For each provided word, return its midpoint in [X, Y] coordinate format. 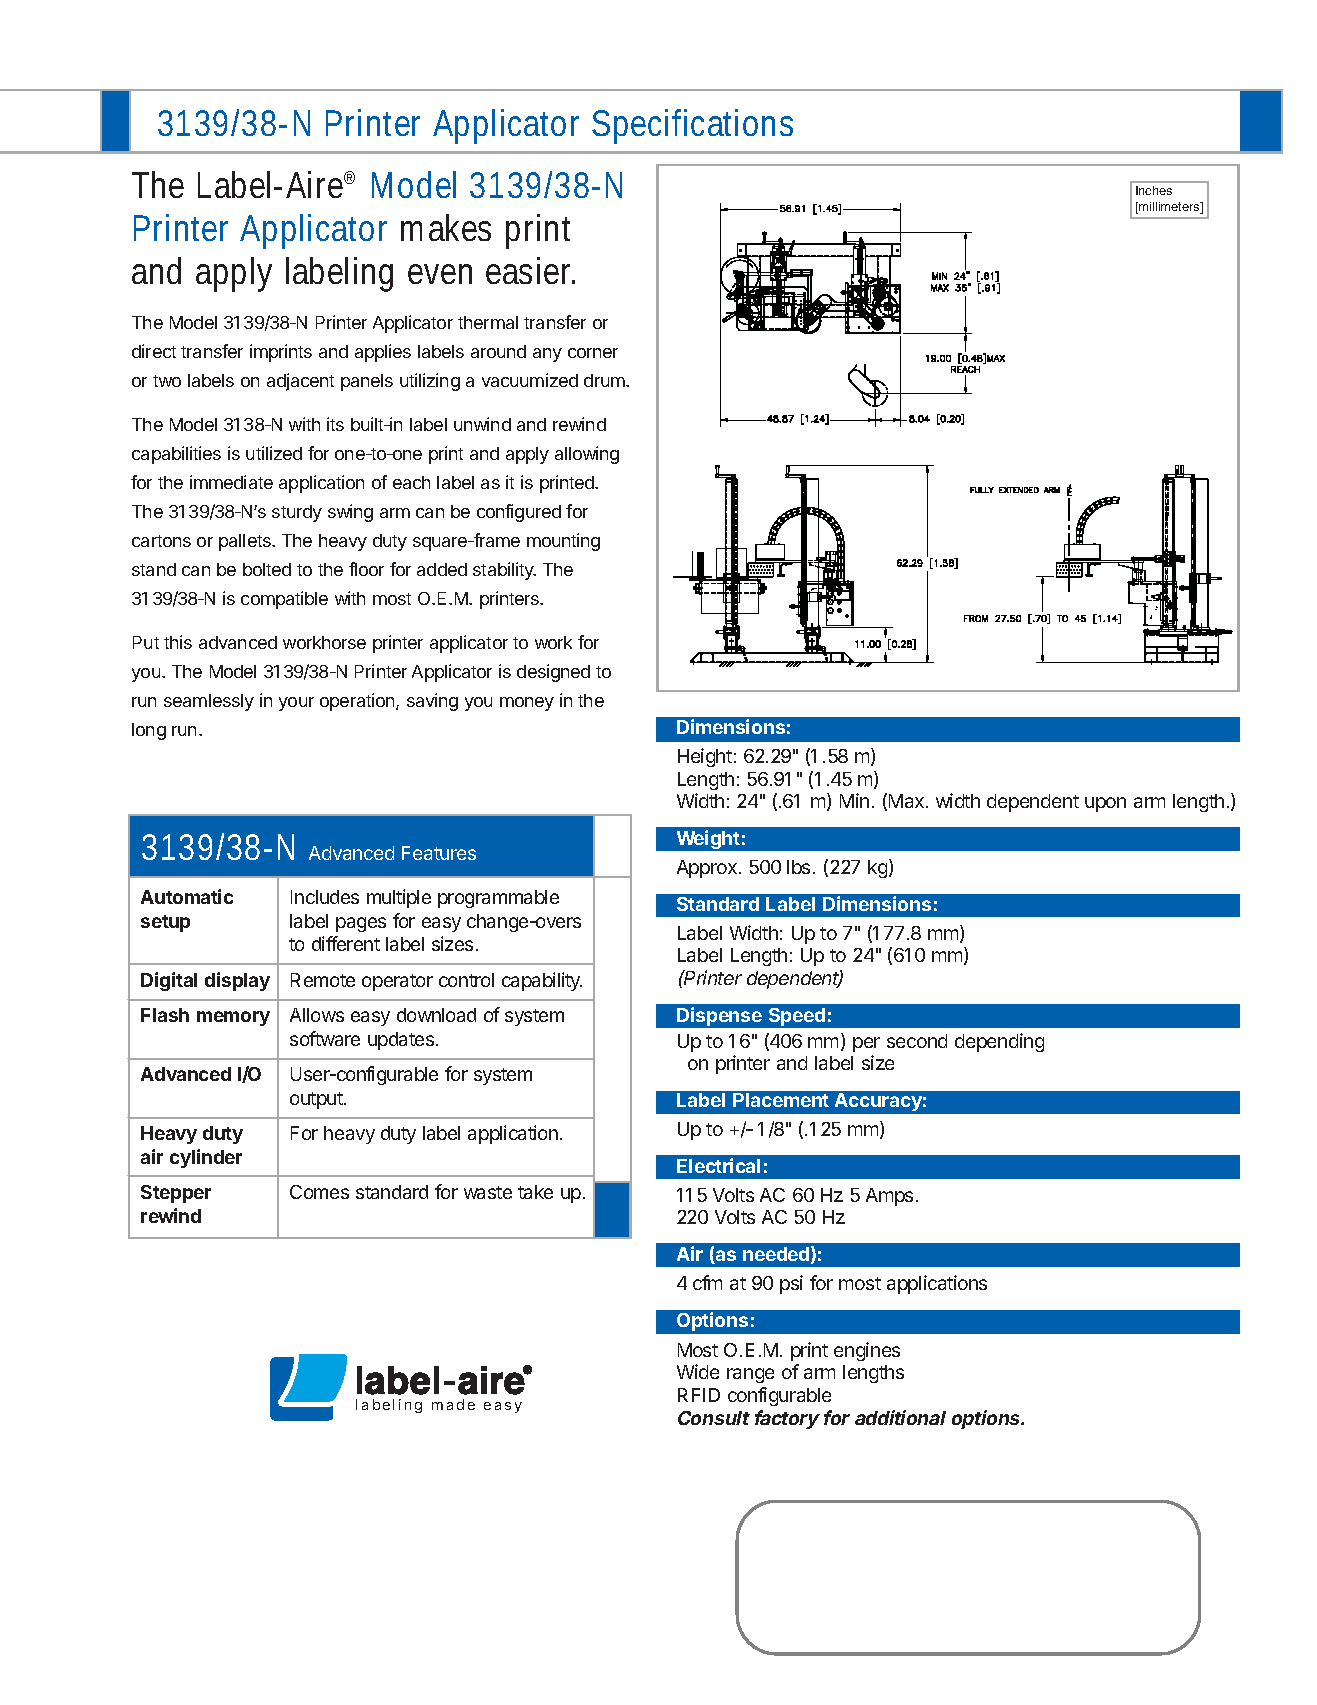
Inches [1154, 190]
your [296, 704]
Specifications [692, 126]
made [453, 1404]
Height [705, 757]
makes [446, 227]
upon [1105, 804]
